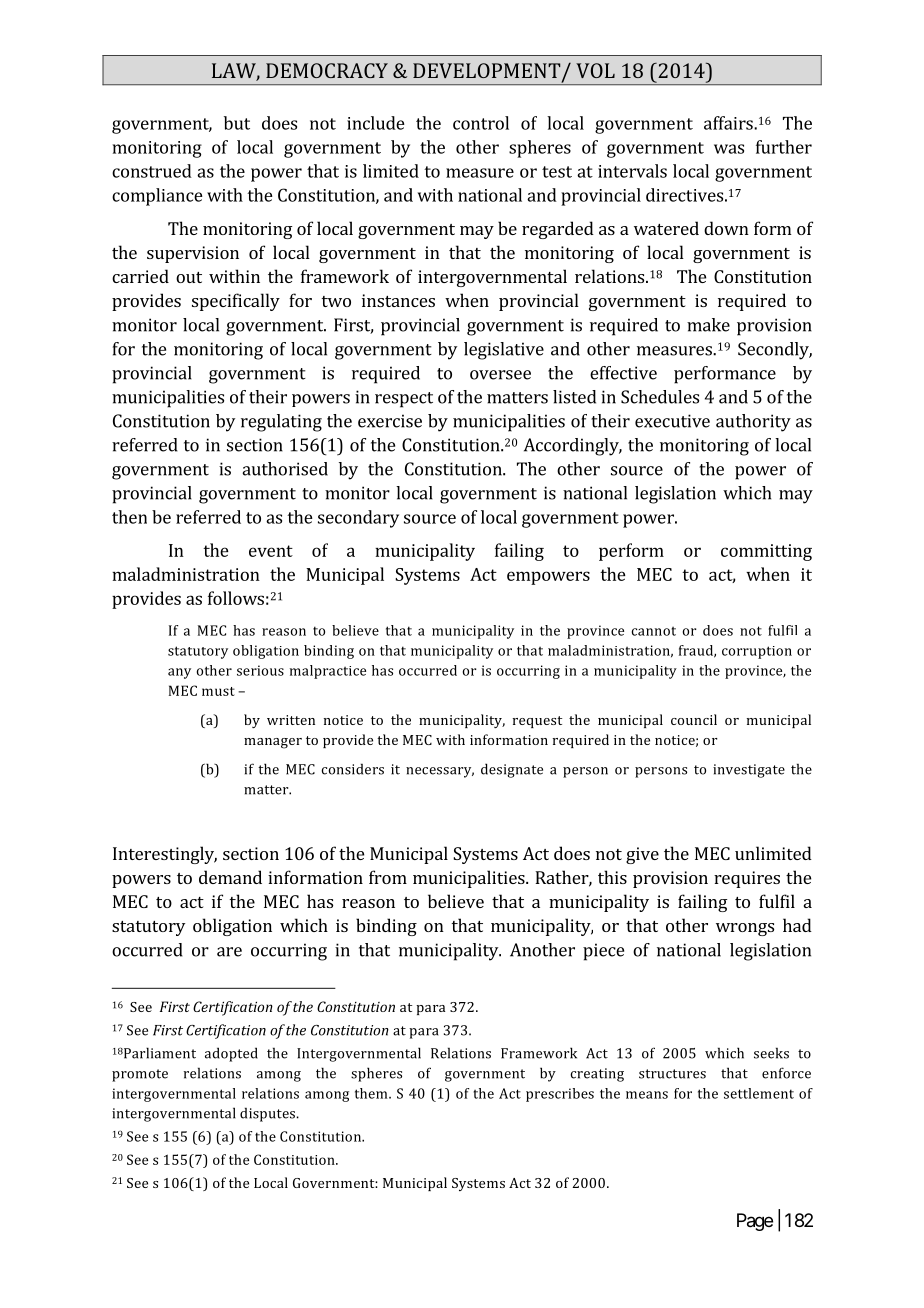 The image size is (924, 1308). I want to click on corruption, so click(757, 652).
